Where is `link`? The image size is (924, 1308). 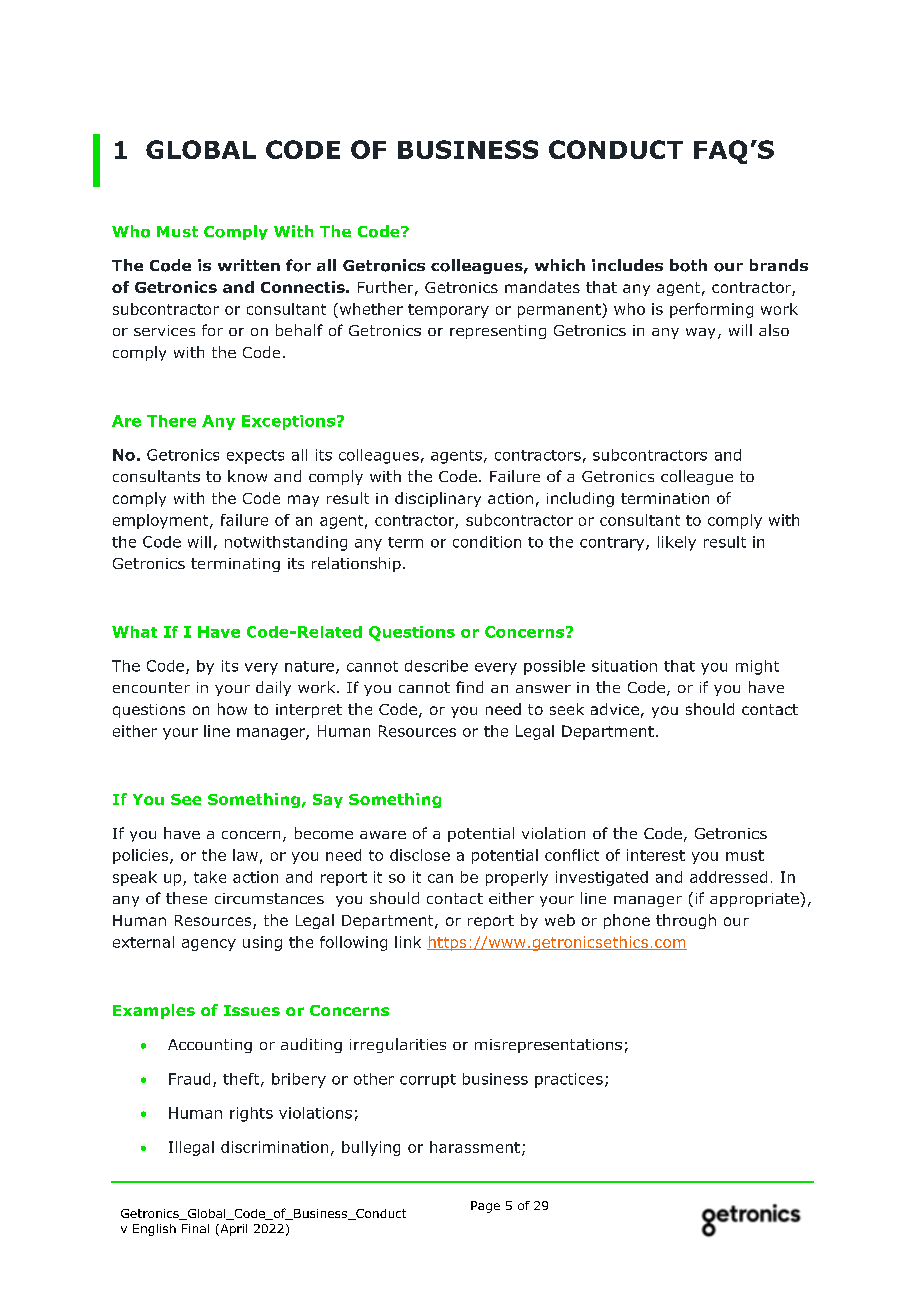
link is located at coordinates (408, 942).
